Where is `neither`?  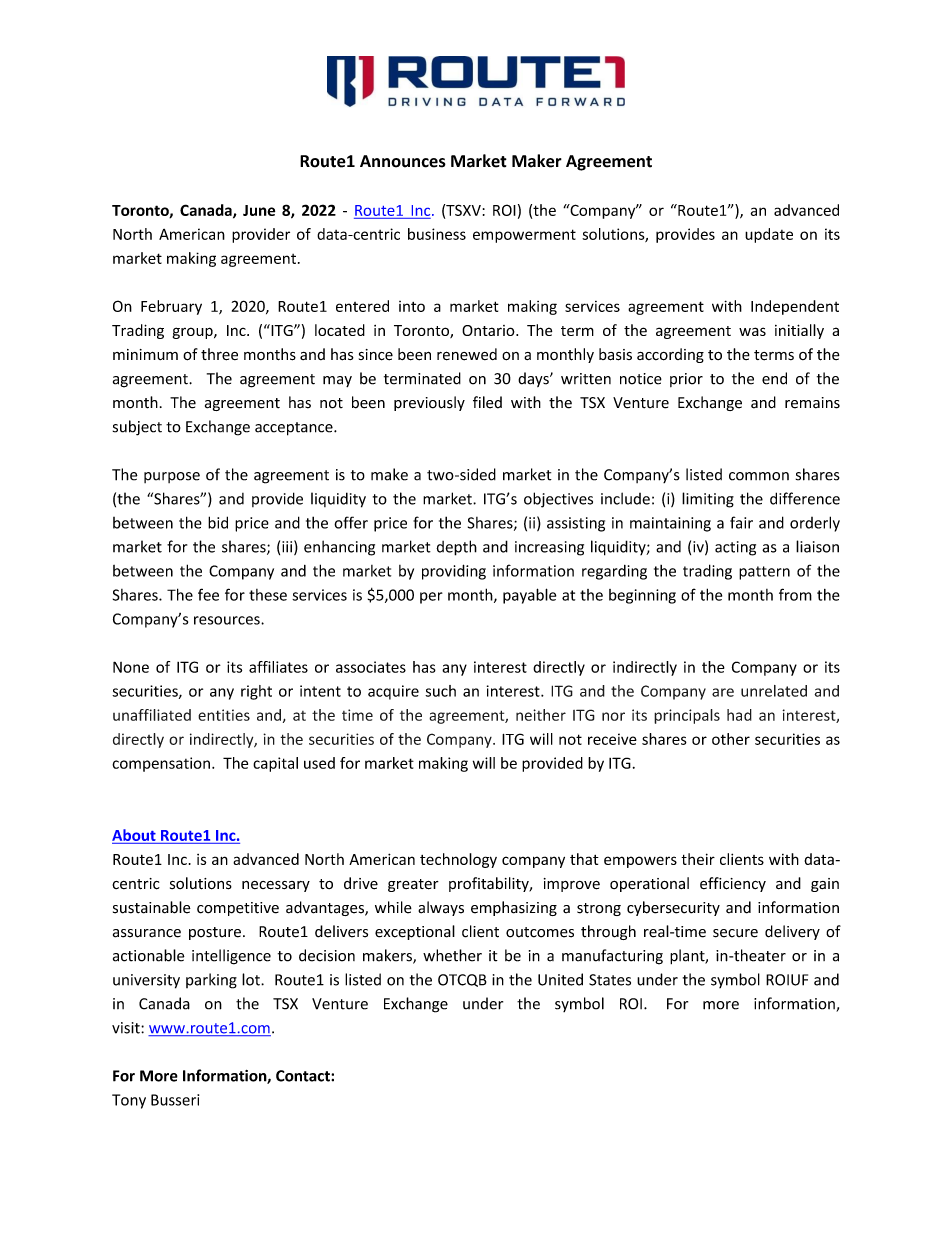
neither is located at coordinates (541, 715).
